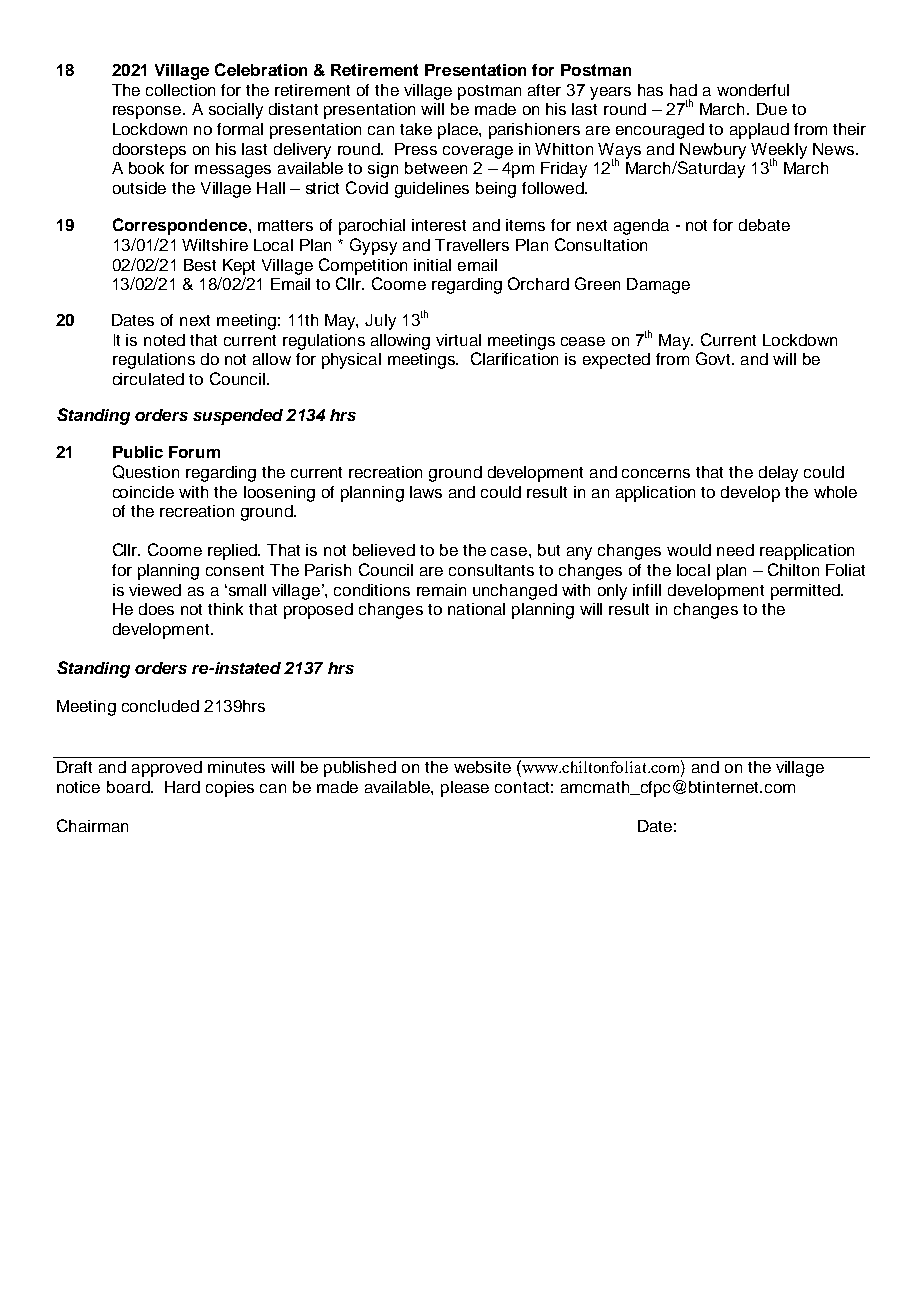  I want to click on place, so click(459, 131).
